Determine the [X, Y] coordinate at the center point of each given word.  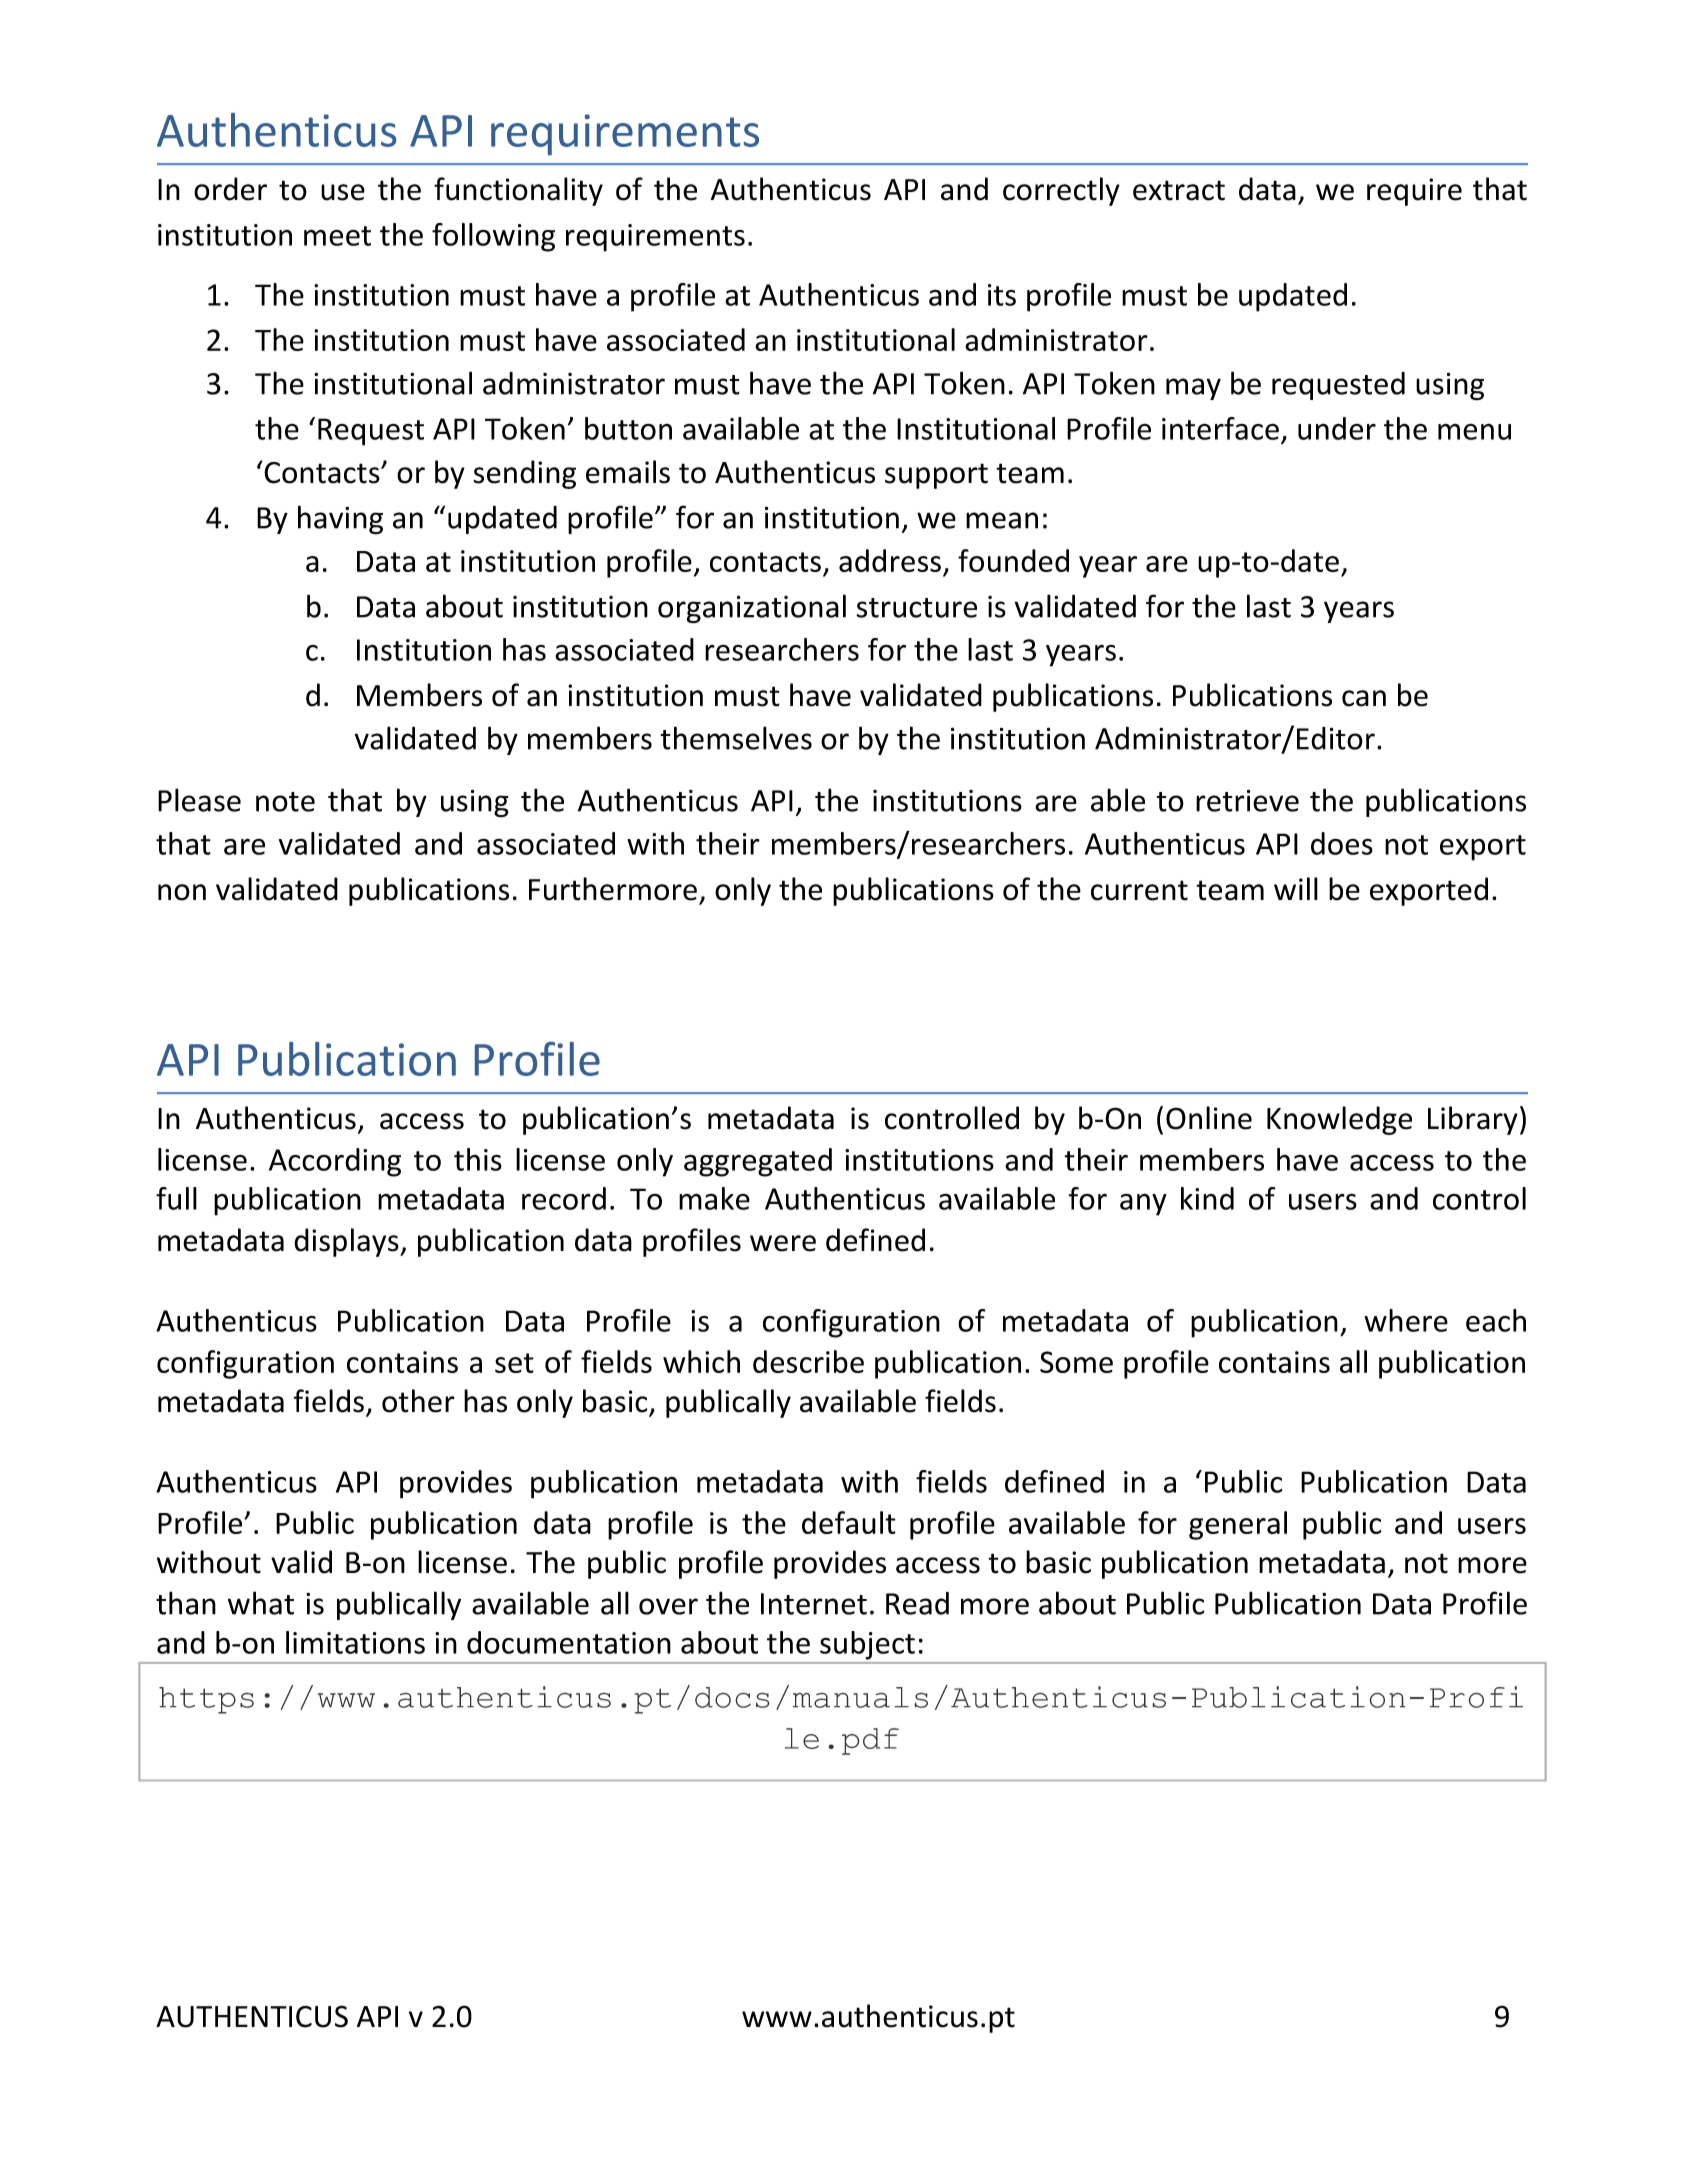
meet [337, 236]
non [182, 892]
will [1296, 888]
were [783, 1243]
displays [347, 1242]
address [890, 560]
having [340, 520]
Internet [814, 1604]
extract [1179, 190]
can [1364, 698]
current [1139, 890]
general [1238, 1525]
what [261, 1603]
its [1002, 295]
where [1406, 1320]
